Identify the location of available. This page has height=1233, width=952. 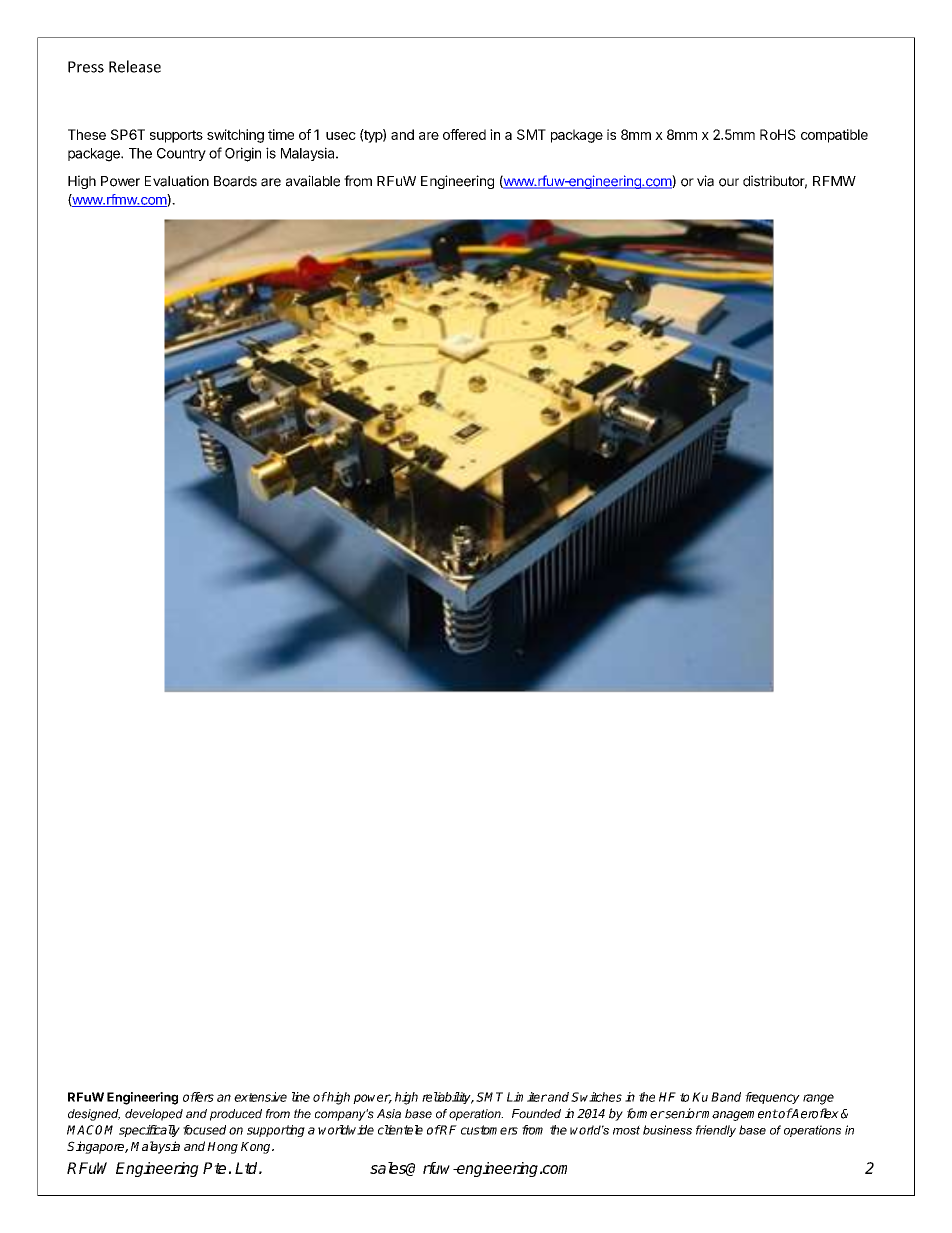
(313, 181).
